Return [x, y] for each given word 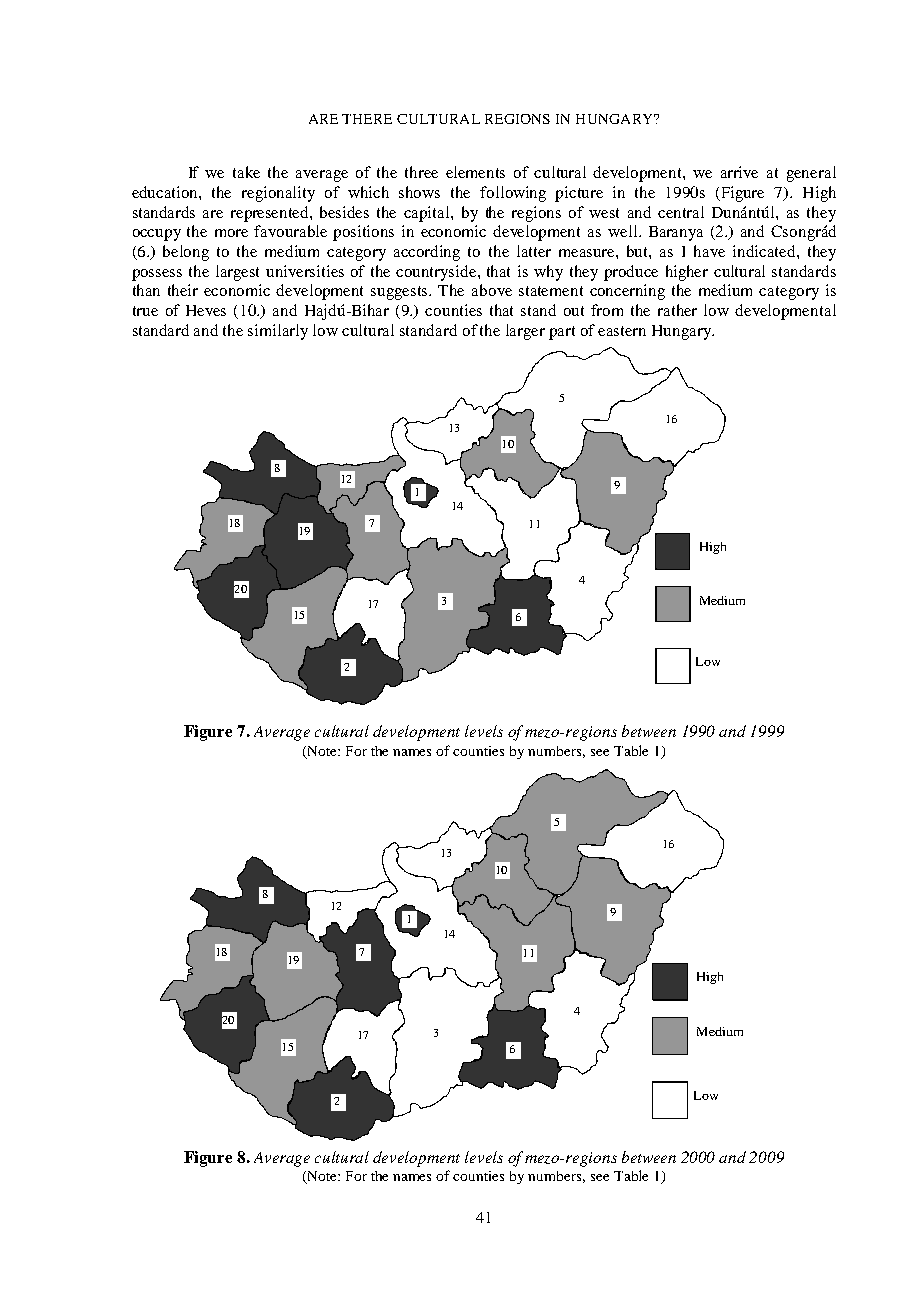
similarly [278, 332]
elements [475, 172]
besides [344, 212]
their [183, 290]
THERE [367, 119]
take [246, 172]
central [681, 212]
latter [534, 251]
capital [428, 214]
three [421, 172]
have [709, 251]
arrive [739, 172]
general [811, 174]
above [492, 290]
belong [186, 253]
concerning [627, 292]
